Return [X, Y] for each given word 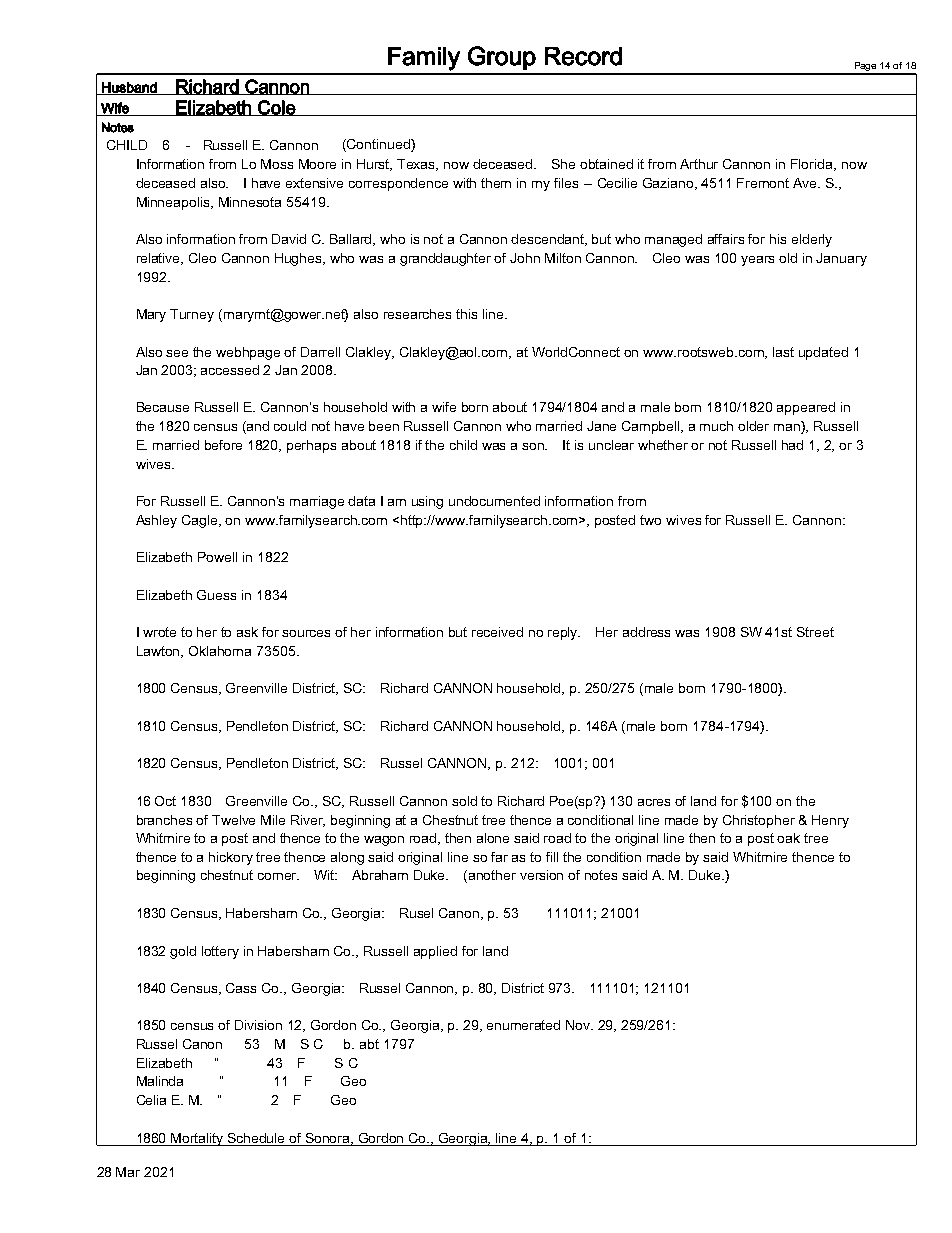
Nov [579, 1025]
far [499, 857]
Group [502, 58]
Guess [216, 595]
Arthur [699, 164]
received [497, 632]
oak [788, 838]
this [466, 314]
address [646, 632]
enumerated [523, 1025]
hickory [231, 858]
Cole [276, 108]
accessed [230, 370]
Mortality [198, 1139]
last [783, 352]
